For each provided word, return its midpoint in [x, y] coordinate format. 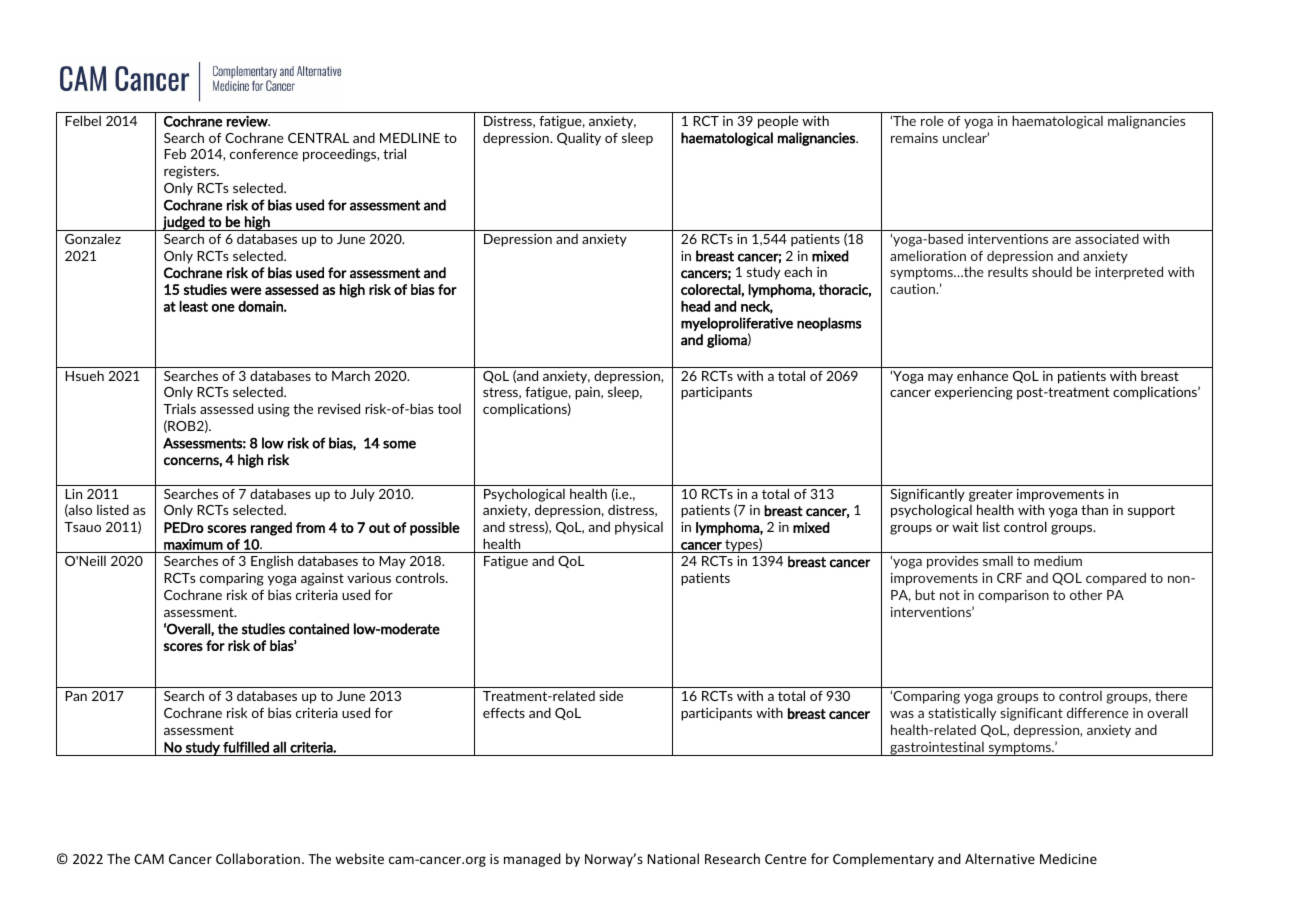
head [695, 306]
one [223, 308]
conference [264, 154]
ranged [271, 529]
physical [639, 528]
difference [1098, 712]
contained [319, 629]
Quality [579, 139]
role [932, 120]
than [1094, 509]
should [1052, 271]
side [611, 695]
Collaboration [258, 858]
